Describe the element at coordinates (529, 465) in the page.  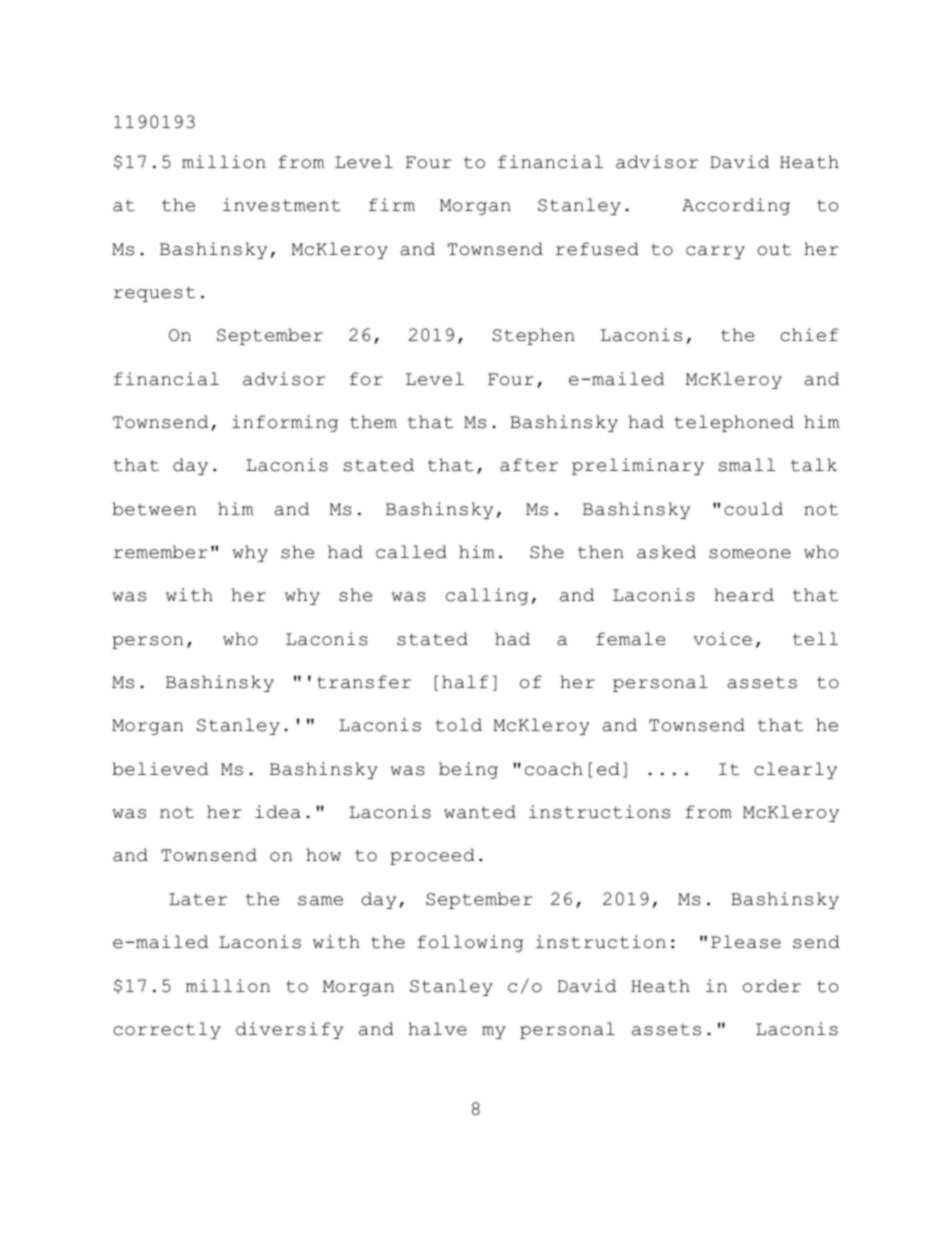
I see `after` at that location.
